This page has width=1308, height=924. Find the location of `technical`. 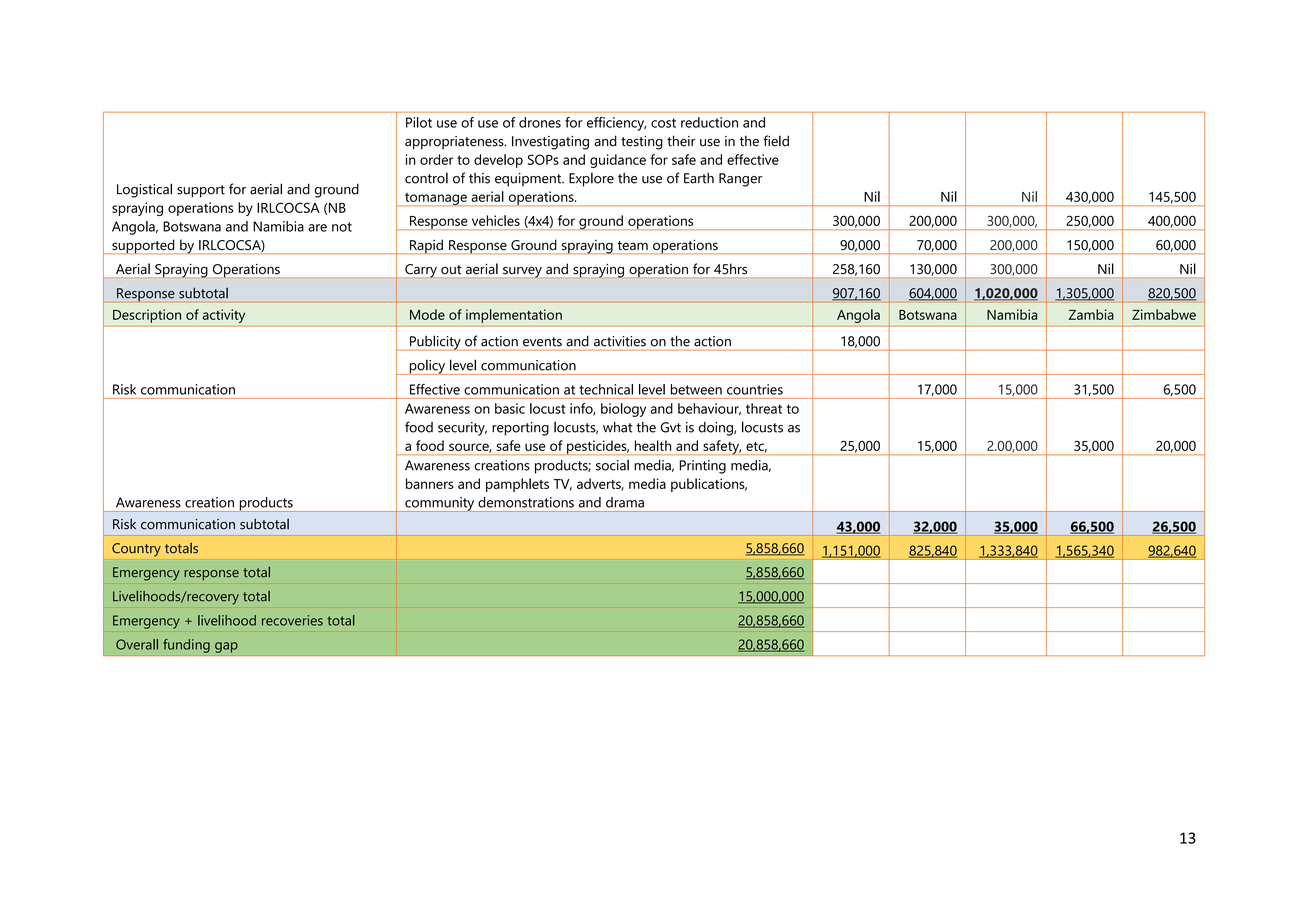

technical is located at coordinates (606, 389).
